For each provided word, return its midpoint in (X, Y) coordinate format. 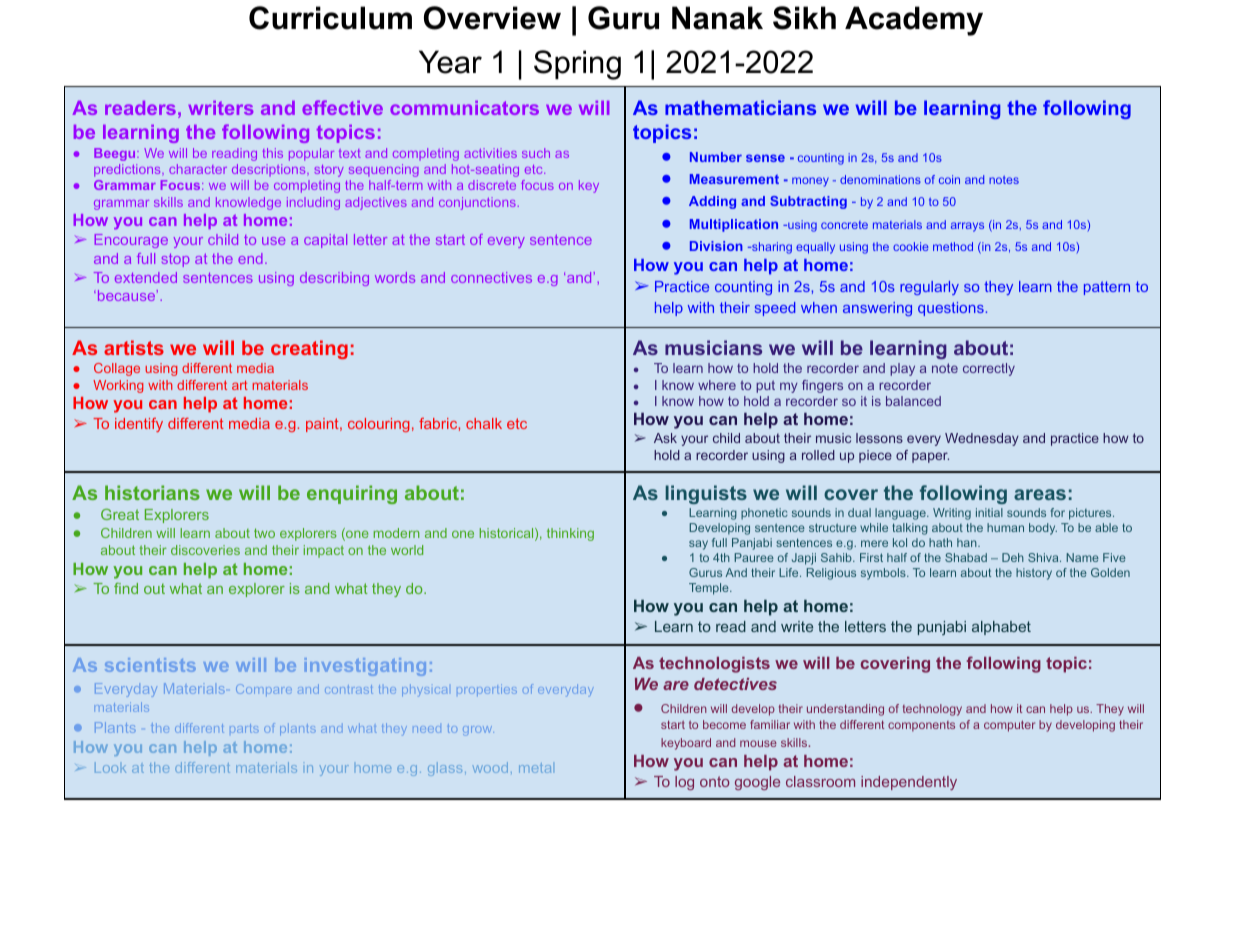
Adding (712, 202)
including (313, 203)
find (126, 588)
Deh (1013, 557)
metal (535, 768)
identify (139, 425)
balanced (913, 401)
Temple (710, 589)
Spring (577, 65)
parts (244, 728)
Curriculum (330, 18)
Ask (665, 438)
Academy (914, 21)
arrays (967, 227)
